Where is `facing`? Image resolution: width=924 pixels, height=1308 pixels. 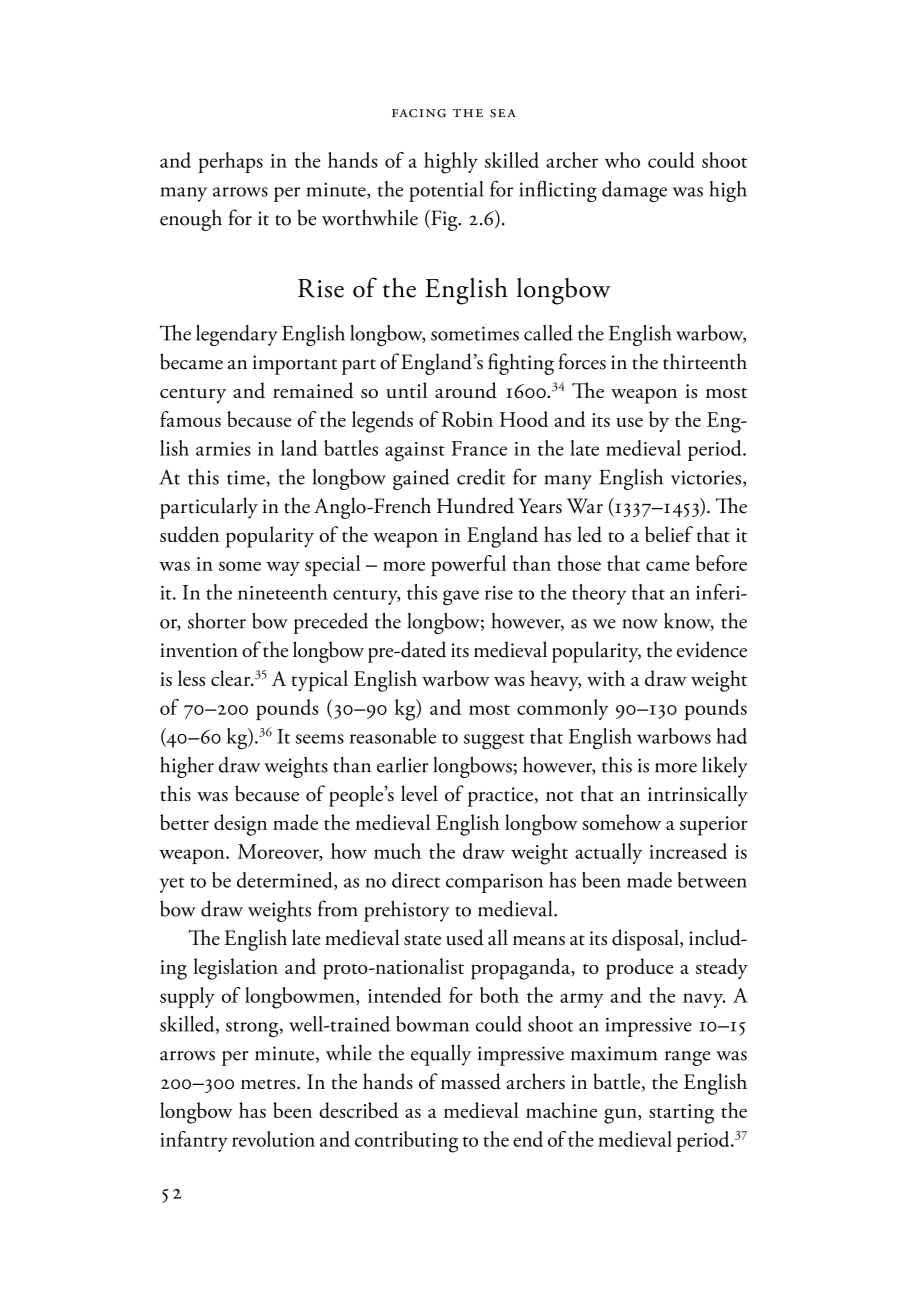 facing is located at coordinates (419, 113).
